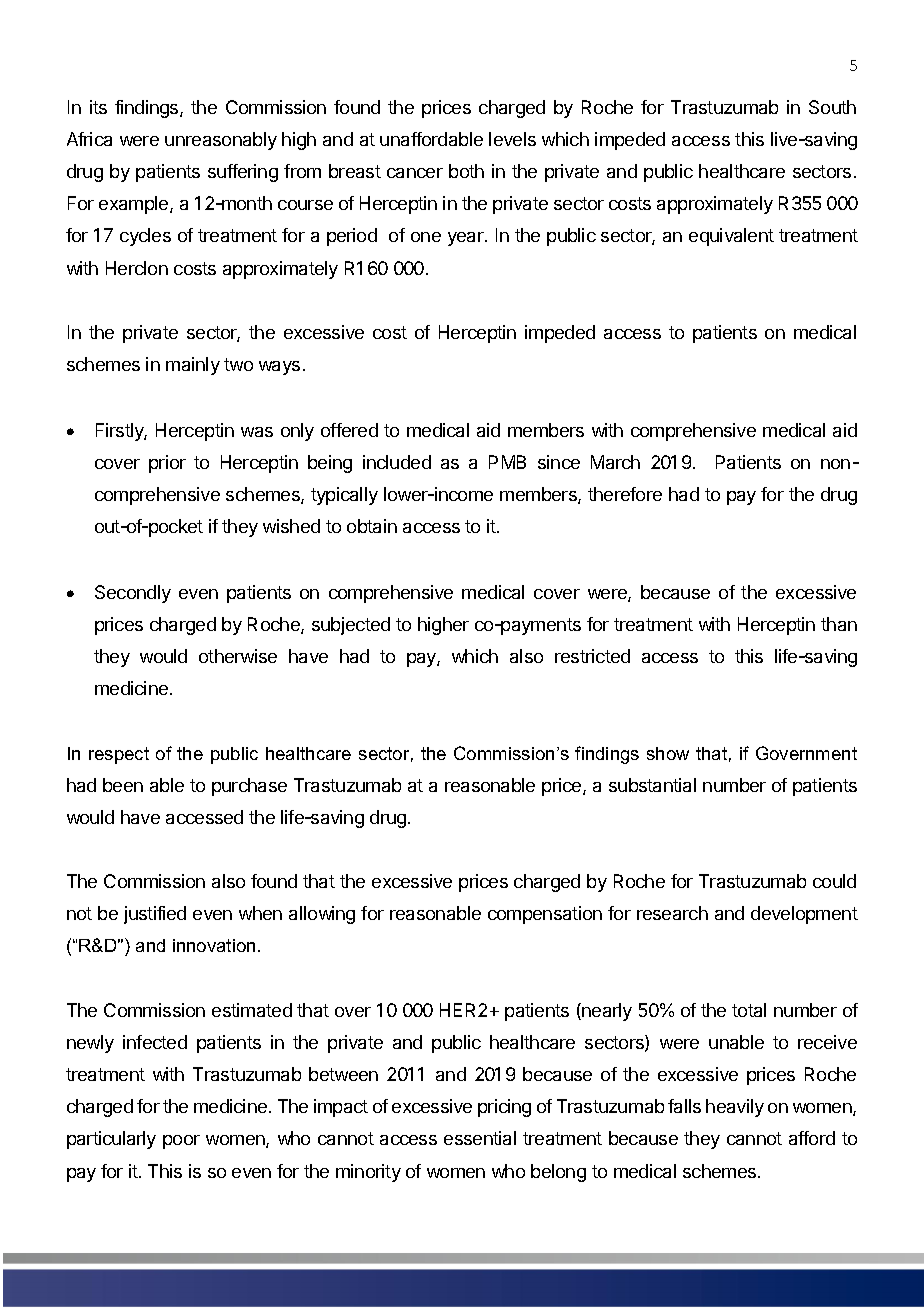 The height and width of the page is (1308, 924). I want to click on than, so click(839, 624).
